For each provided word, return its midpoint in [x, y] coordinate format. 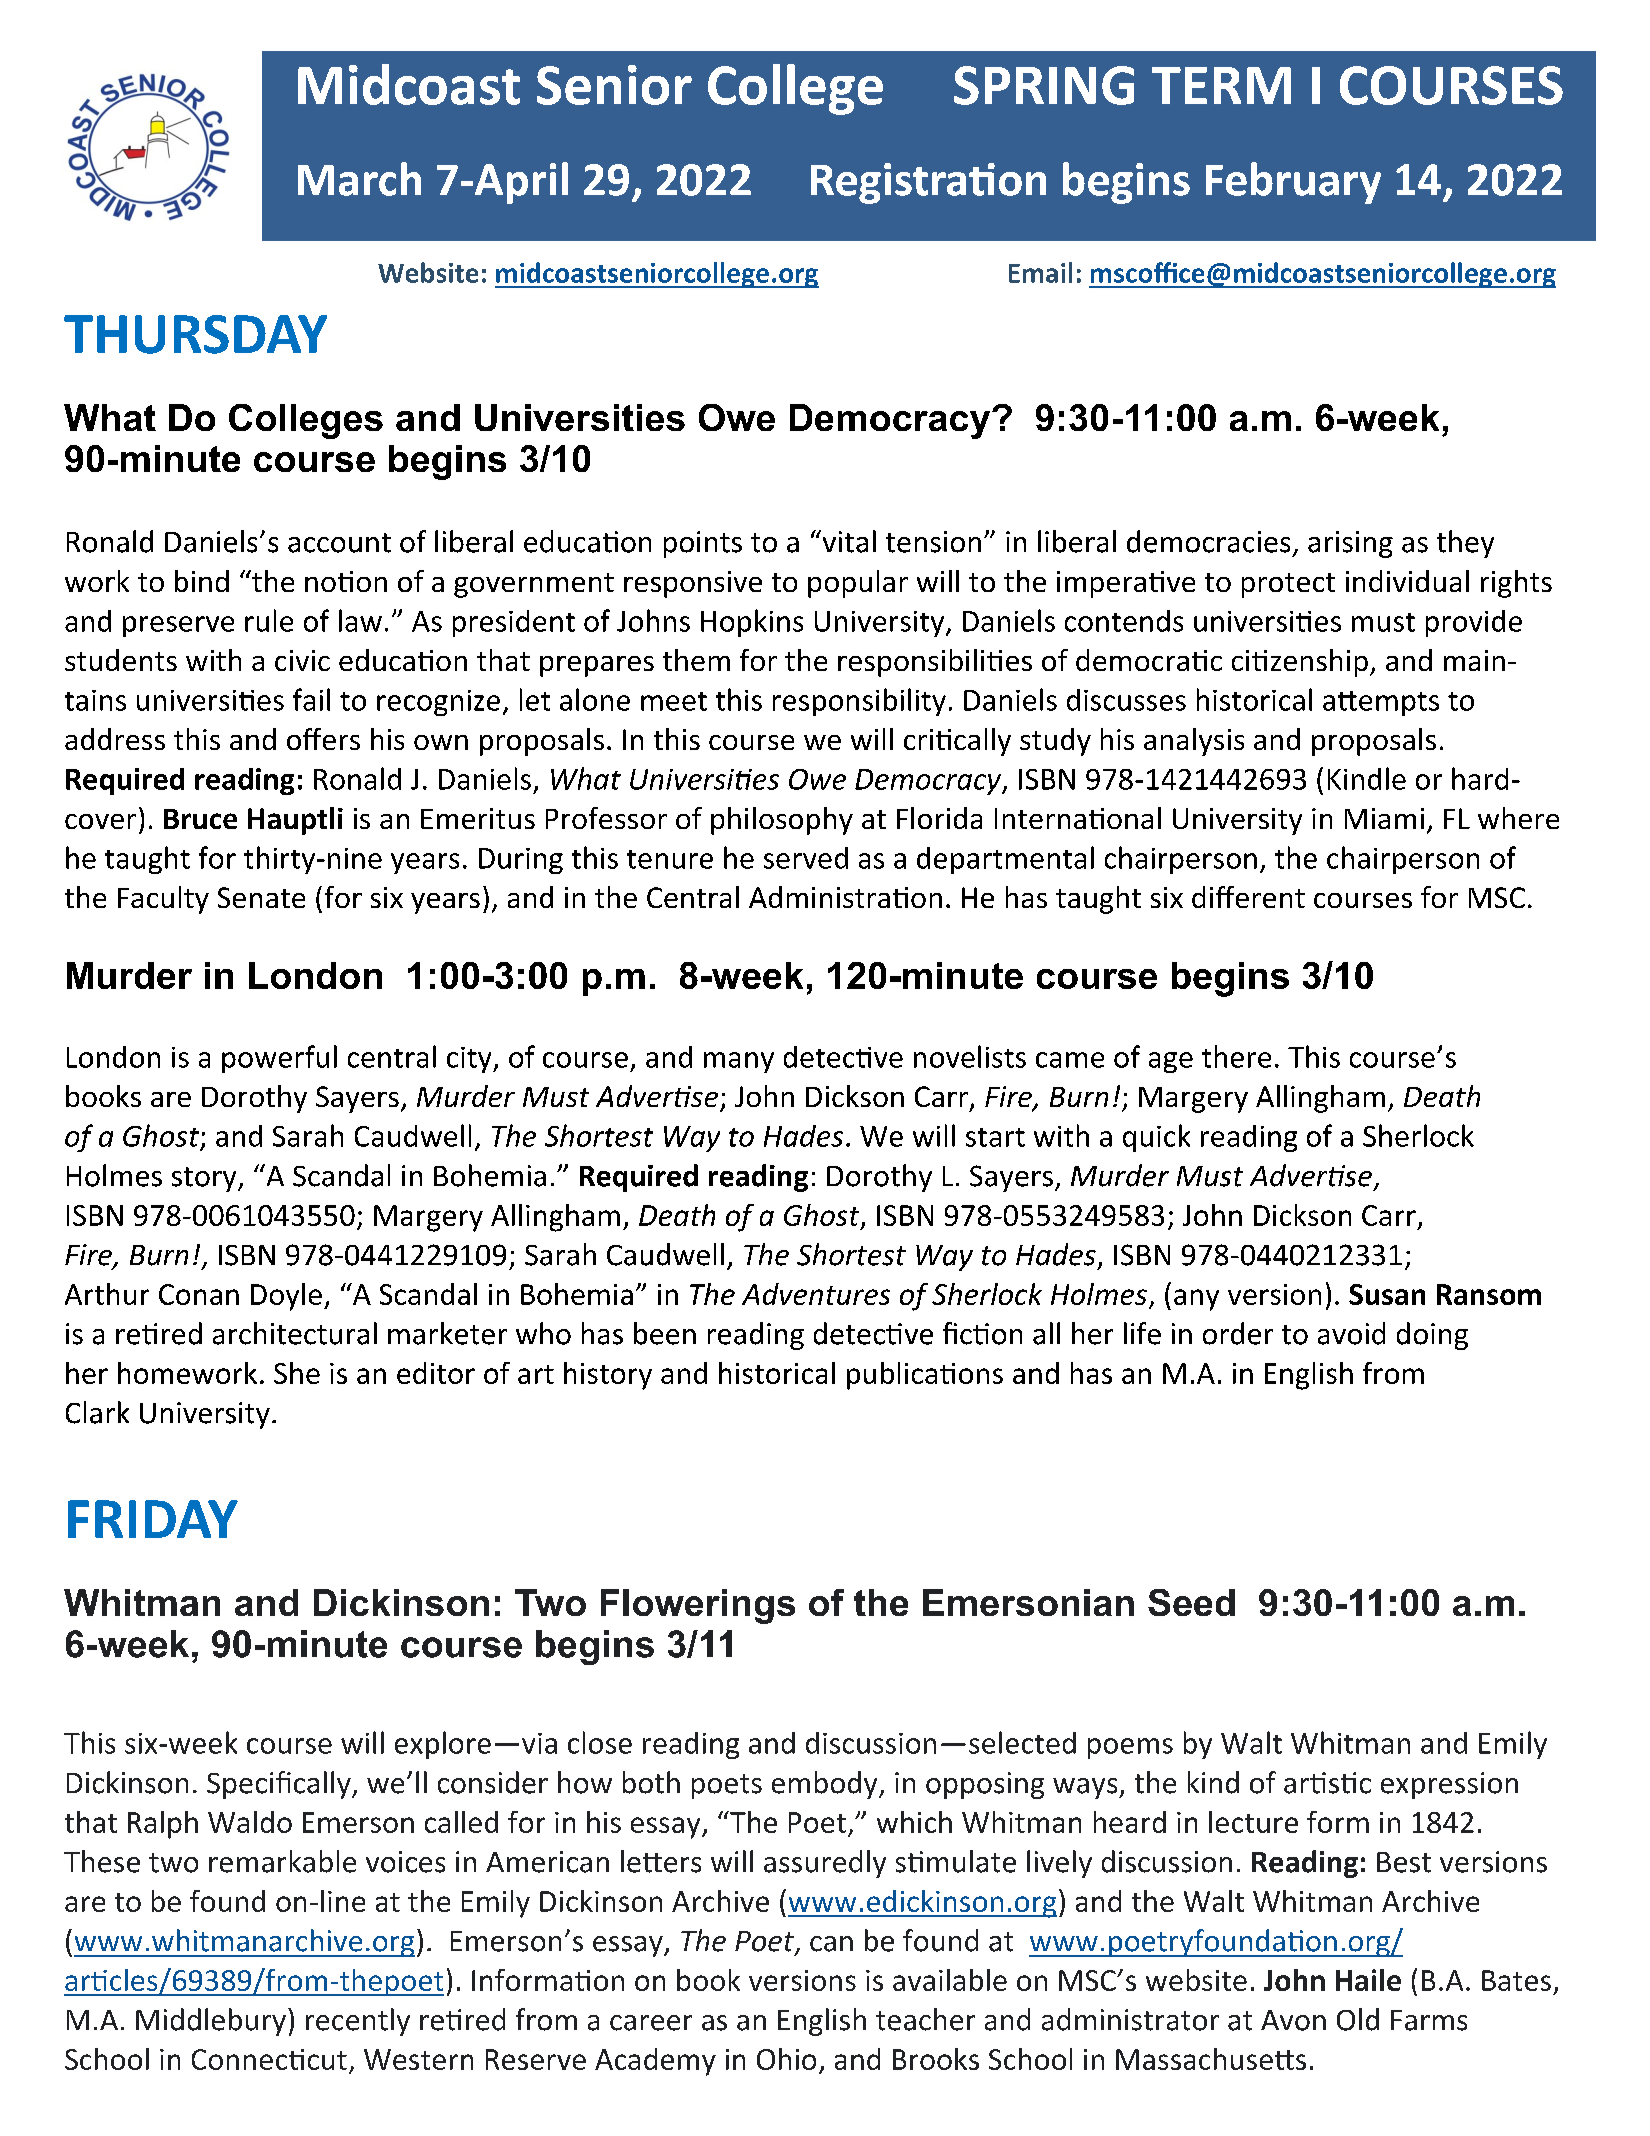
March [359, 179]
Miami [1384, 818]
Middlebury [211, 2022]
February [1293, 183]
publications [925, 1376]
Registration [928, 183]
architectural [295, 1333]
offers [323, 739]
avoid [1351, 1333]
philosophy [782, 821]
